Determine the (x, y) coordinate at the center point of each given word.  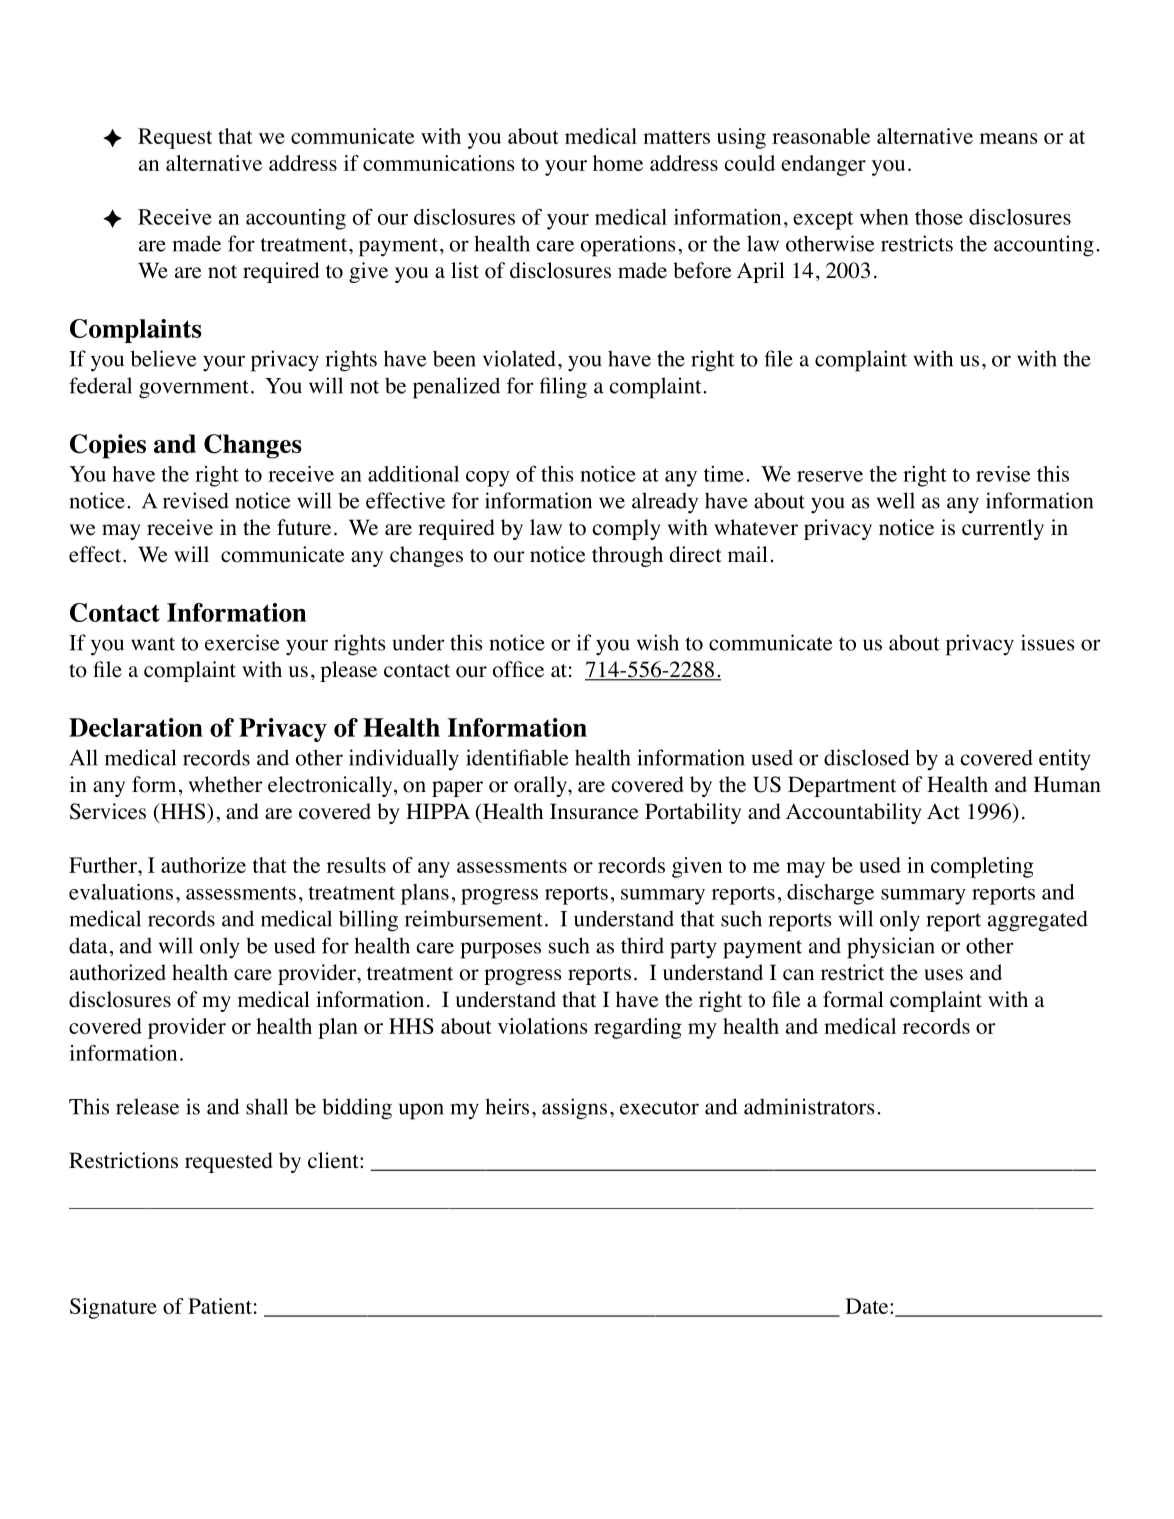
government (194, 389)
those (939, 217)
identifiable (517, 757)
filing (563, 388)
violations (542, 1026)
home (618, 163)
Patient (220, 1306)
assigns (574, 1109)
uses (943, 975)
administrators (809, 1106)
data (88, 945)
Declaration (136, 727)
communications (438, 163)
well (896, 500)
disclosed (866, 757)
